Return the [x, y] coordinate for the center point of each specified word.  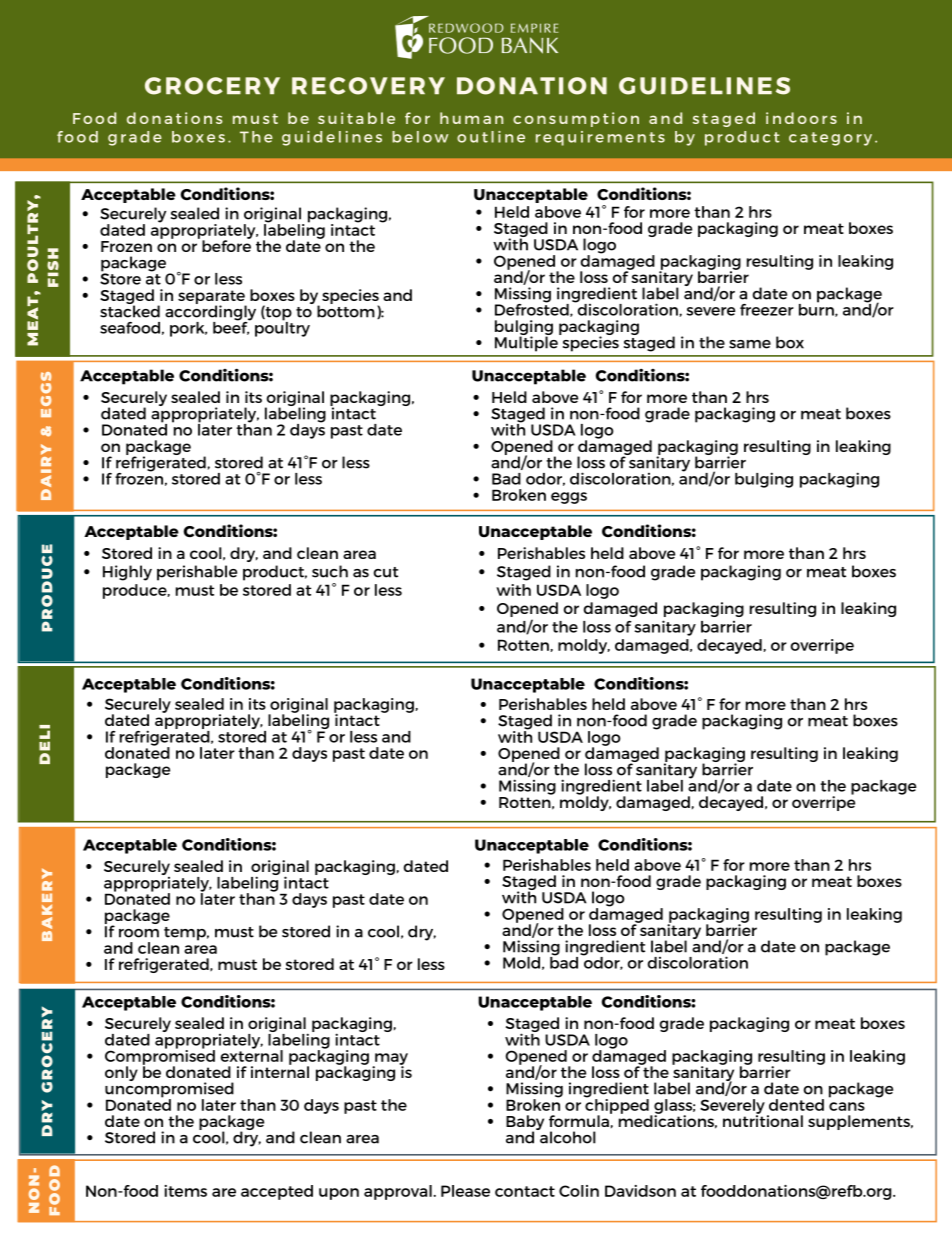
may [390, 1060]
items [185, 1191]
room [139, 933]
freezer [767, 310]
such [330, 571]
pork [188, 329]
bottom [346, 310]
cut [386, 572]
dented [796, 1105]
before [226, 245]
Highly [127, 573]
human [471, 118]
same [750, 344]
